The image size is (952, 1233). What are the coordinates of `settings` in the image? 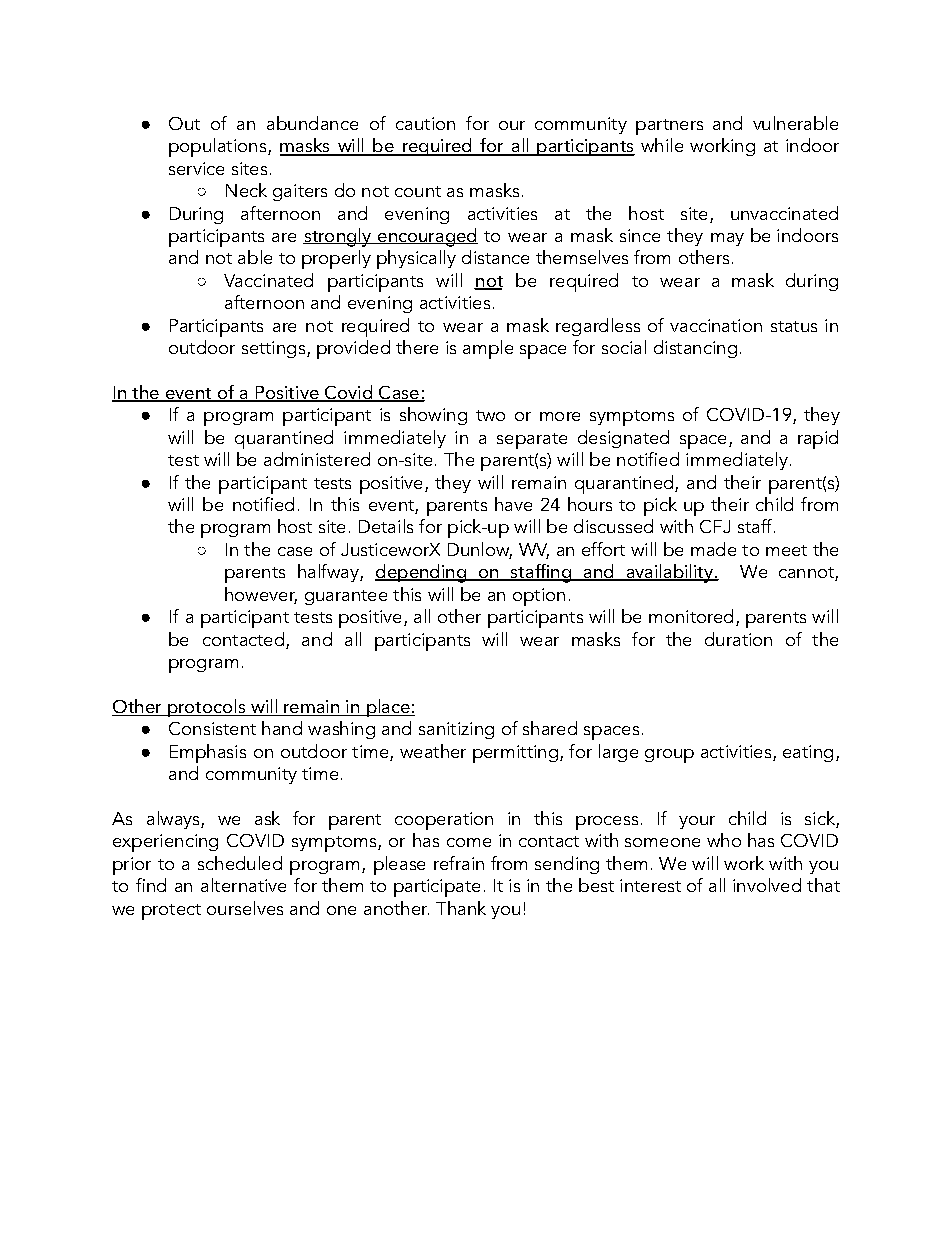 It's located at (273, 349).
